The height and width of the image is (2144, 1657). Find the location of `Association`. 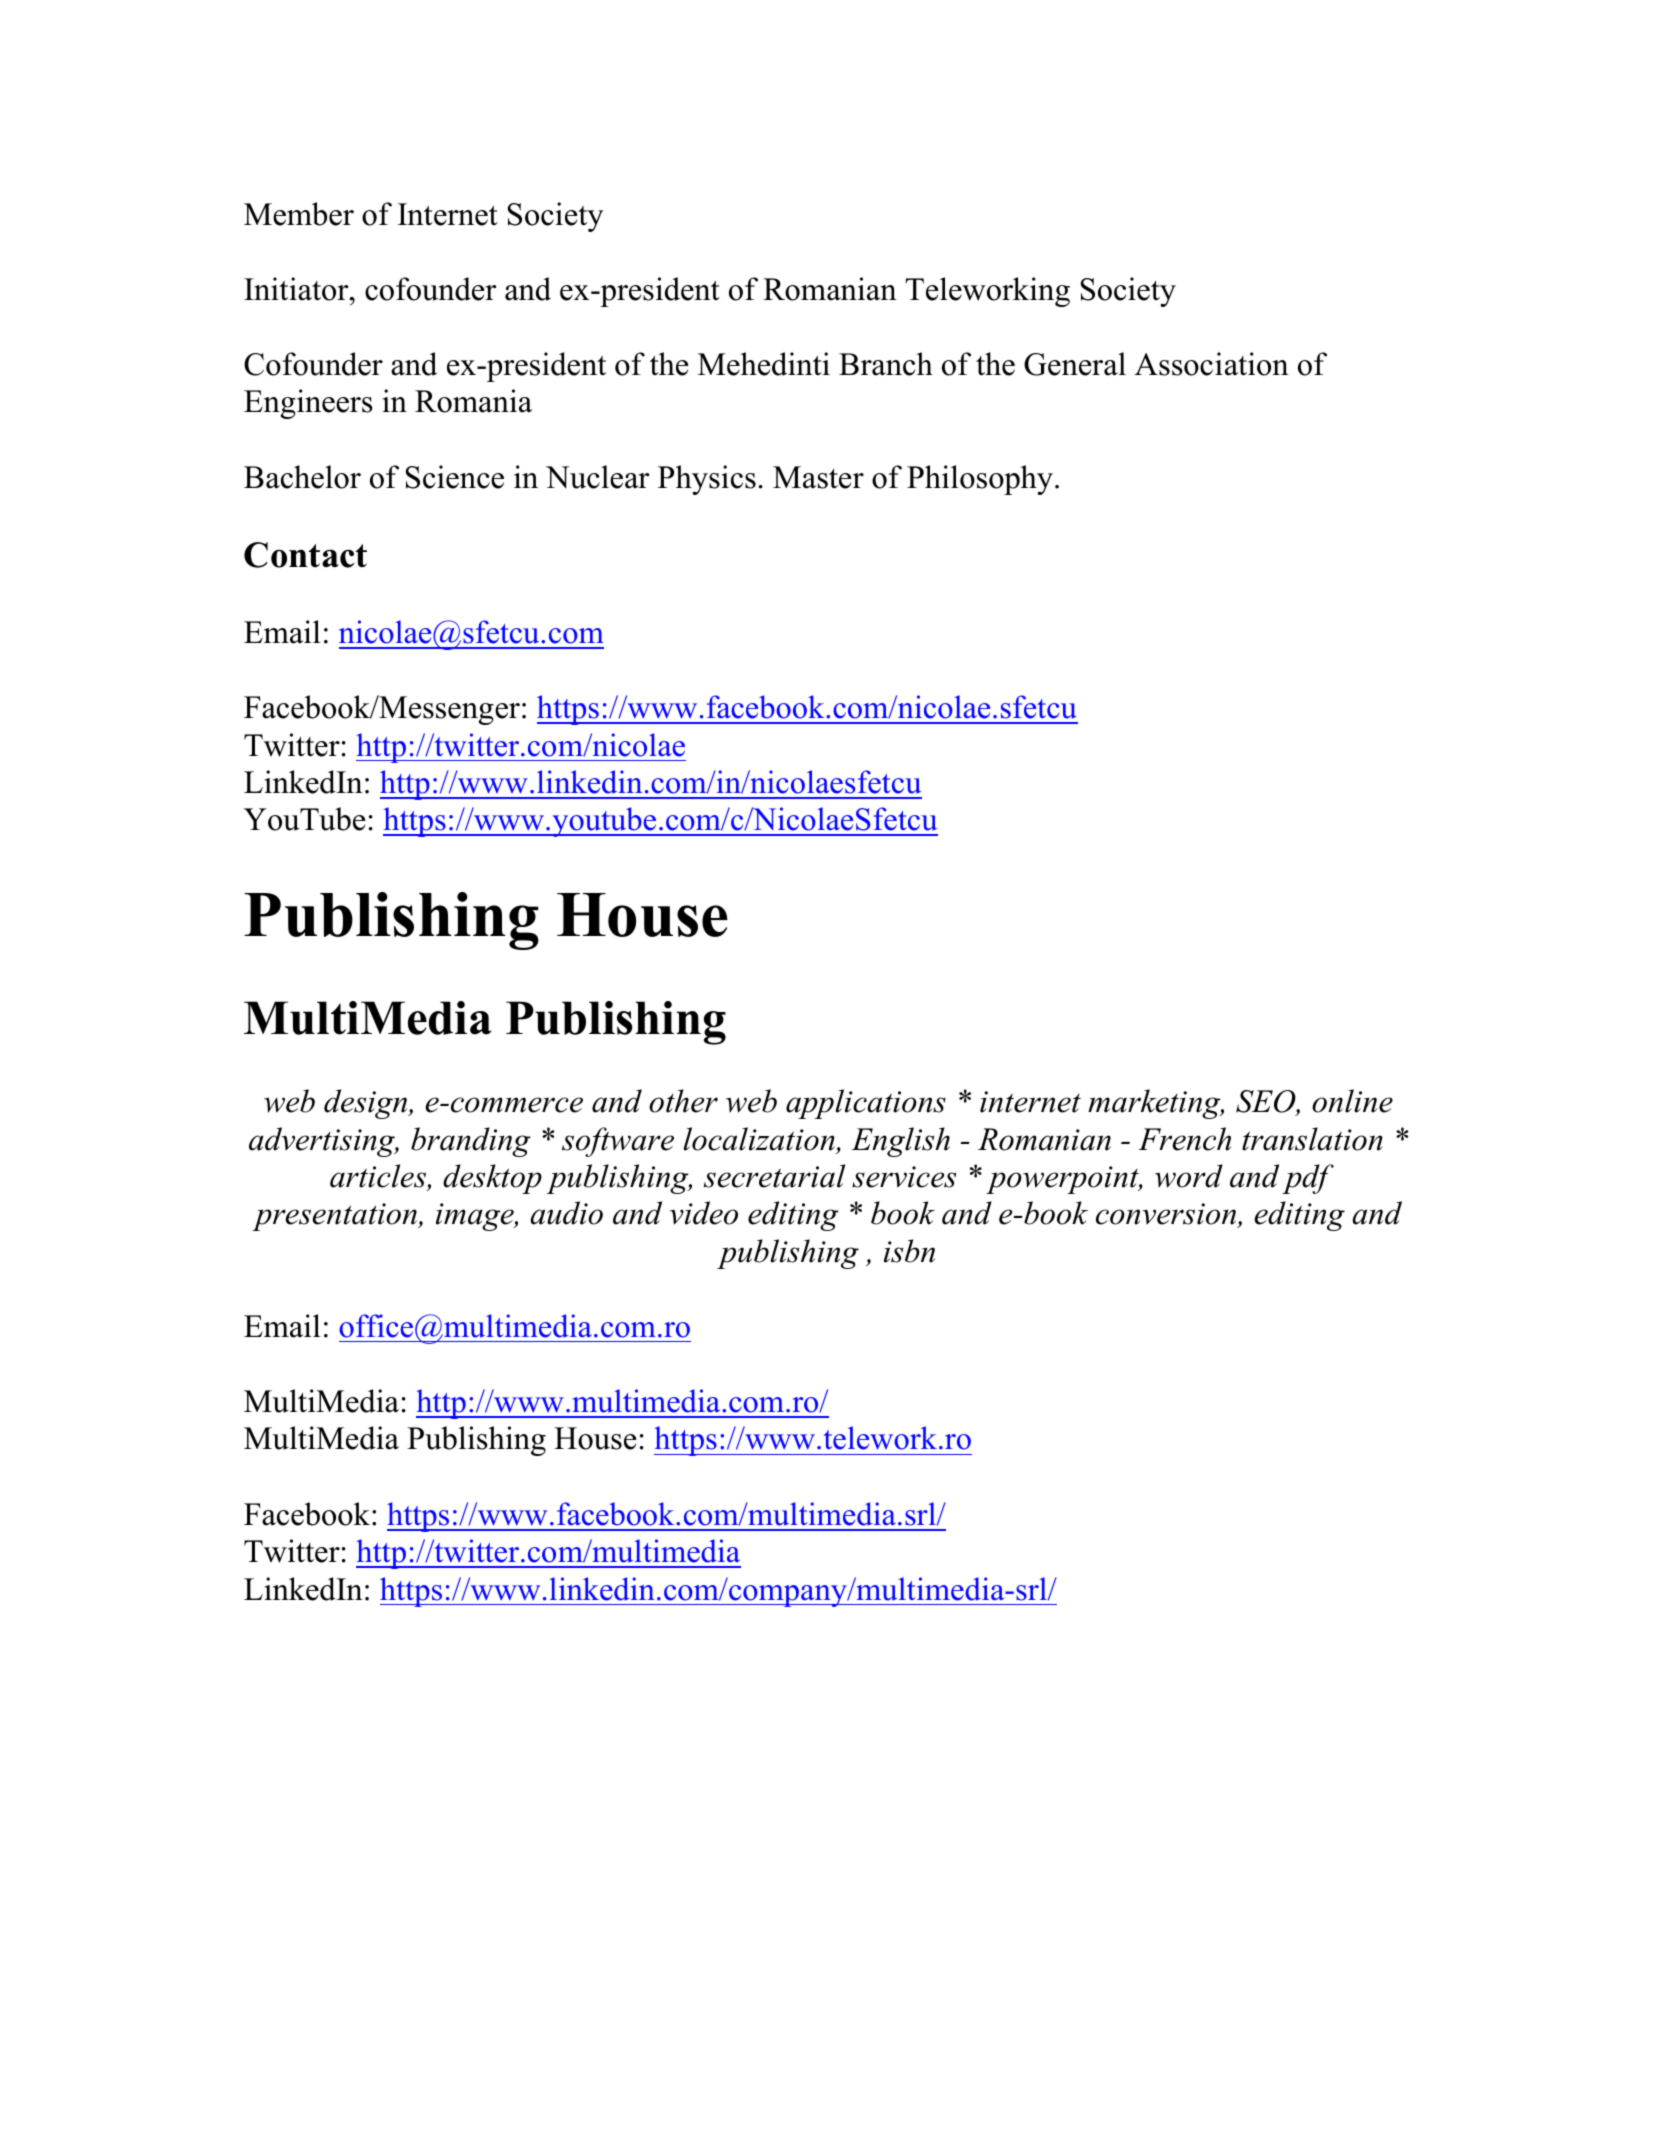

Association is located at coordinates (1212, 364).
